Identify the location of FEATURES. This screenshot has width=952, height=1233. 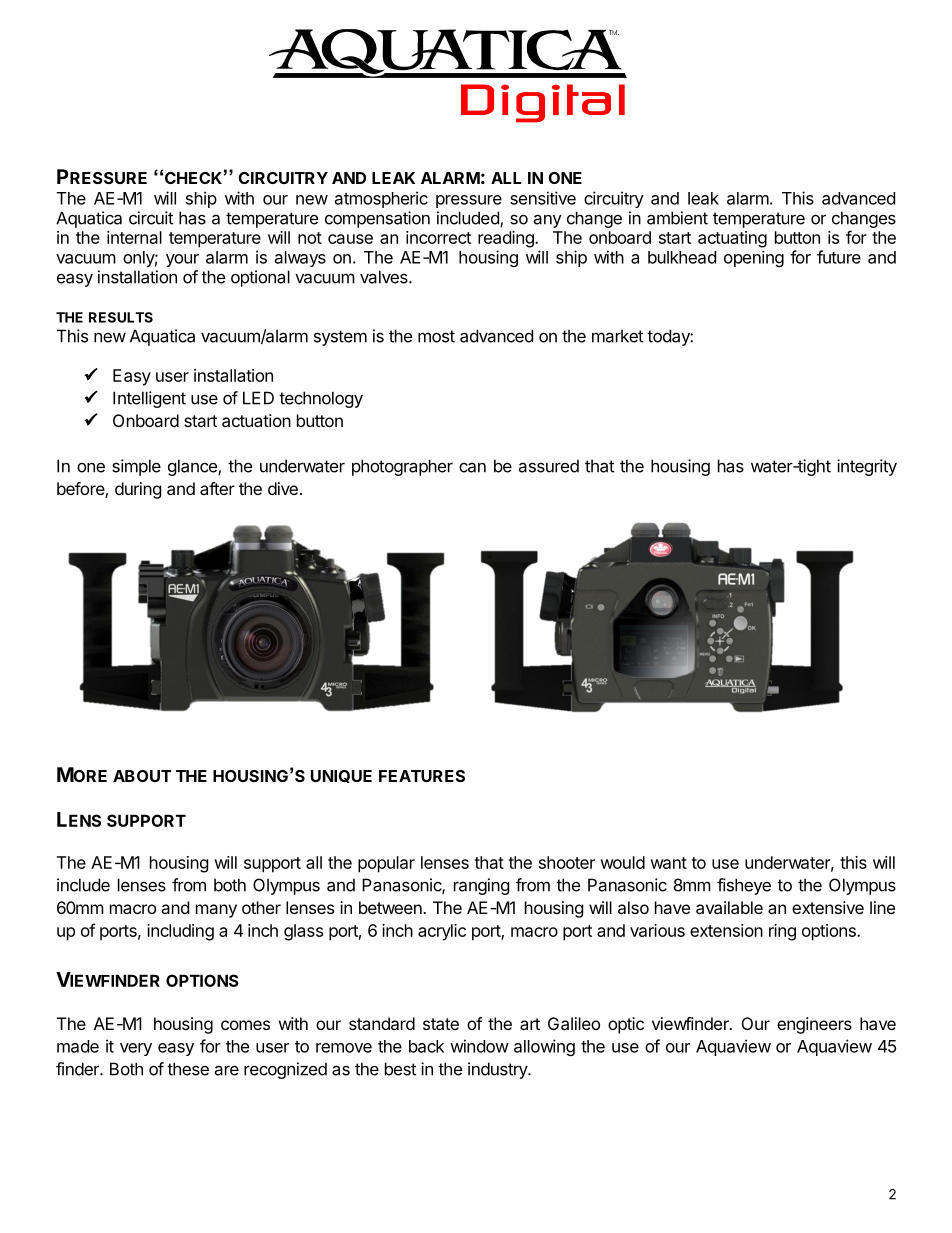
(422, 776).
